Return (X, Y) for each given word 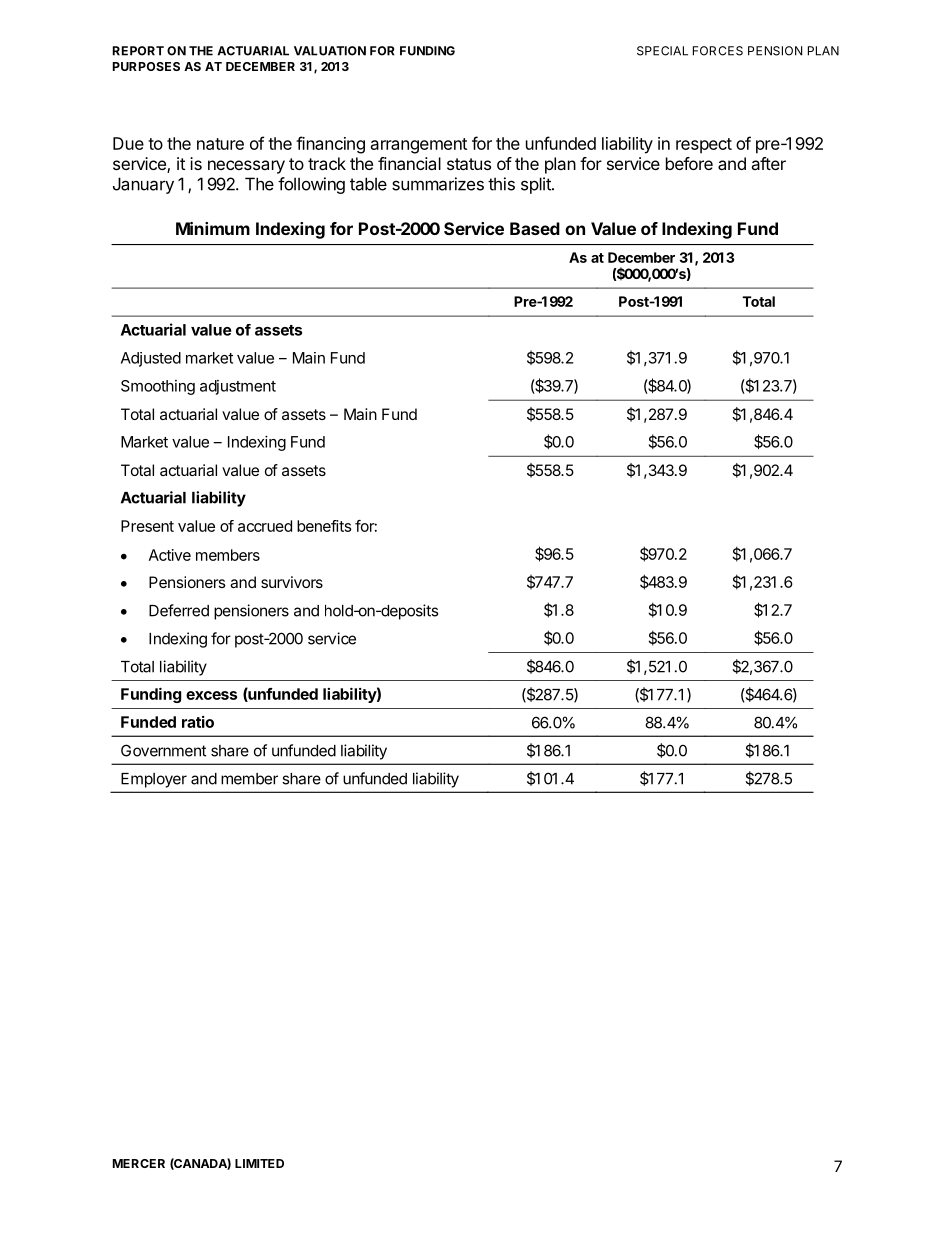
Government (163, 750)
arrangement (419, 146)
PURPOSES (146, 66)
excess (211, 695)
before (689, 163)
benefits (324, 526)
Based (535, 228)
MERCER (139, 1163)
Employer (154, 780)
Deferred (179, 610)
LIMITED (259, 1163)
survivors (292, 582)
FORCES (718, 51)
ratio (198, 722)
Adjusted (151, 359)
